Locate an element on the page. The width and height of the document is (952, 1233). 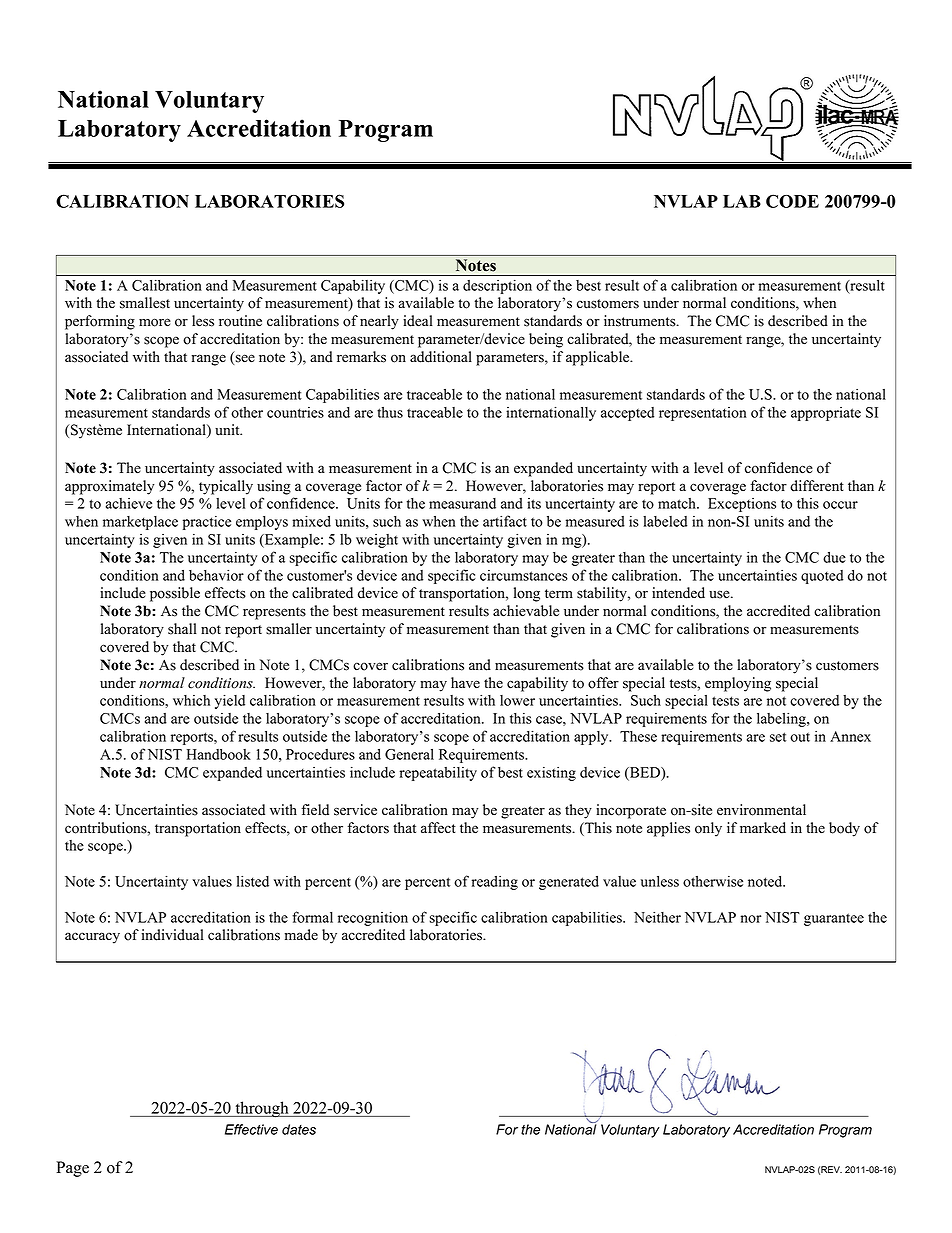
Exceptions is located at coordinates (742, 505).
